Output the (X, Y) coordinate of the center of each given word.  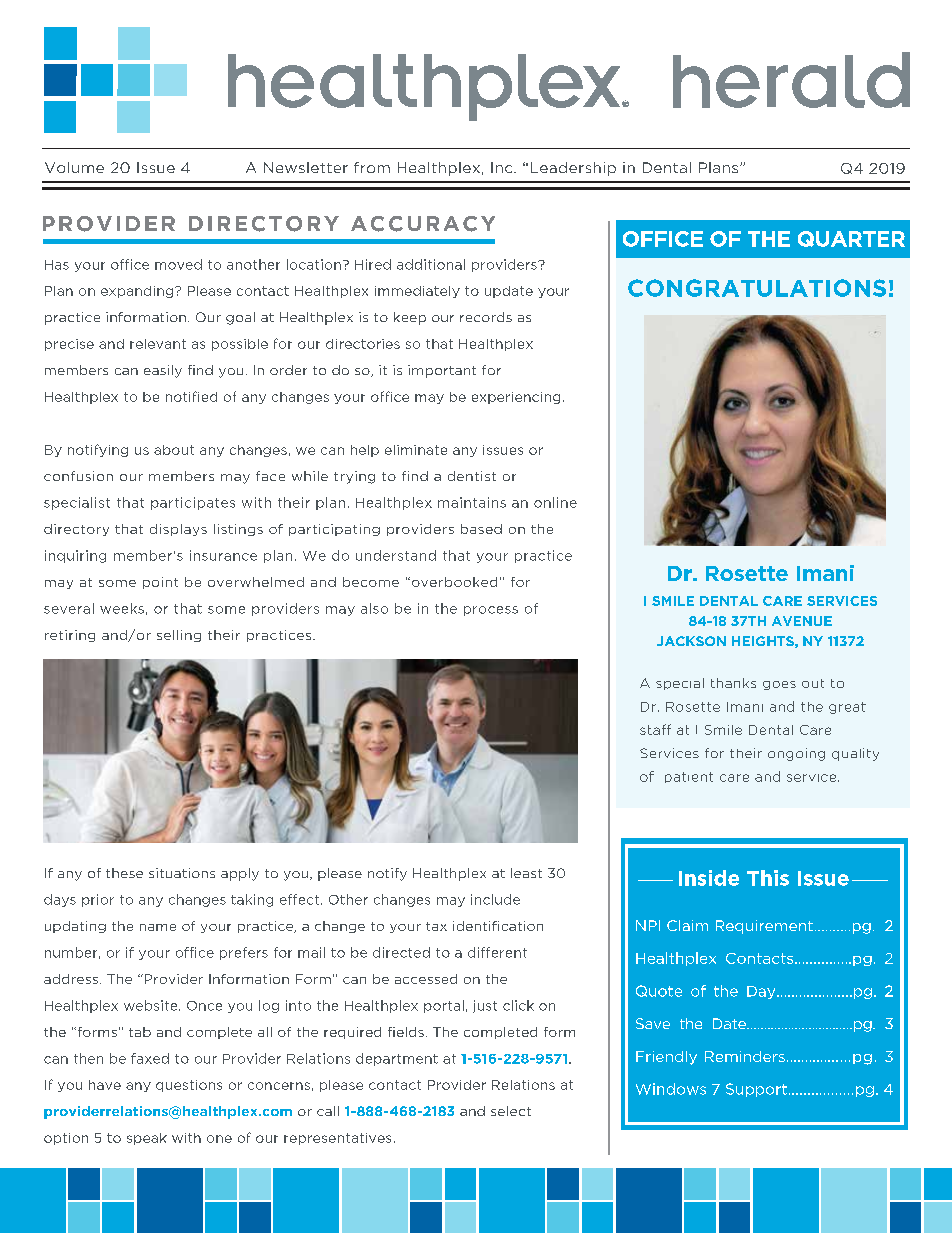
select (511, 1111)
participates (193, 503)
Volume (74, 167)
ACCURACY (423, 224)
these (124, 873)
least (526, 873)
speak (147, 1139)
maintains (472, 502)
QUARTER (851, 239)
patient (689, 777)
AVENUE (802, 621)
